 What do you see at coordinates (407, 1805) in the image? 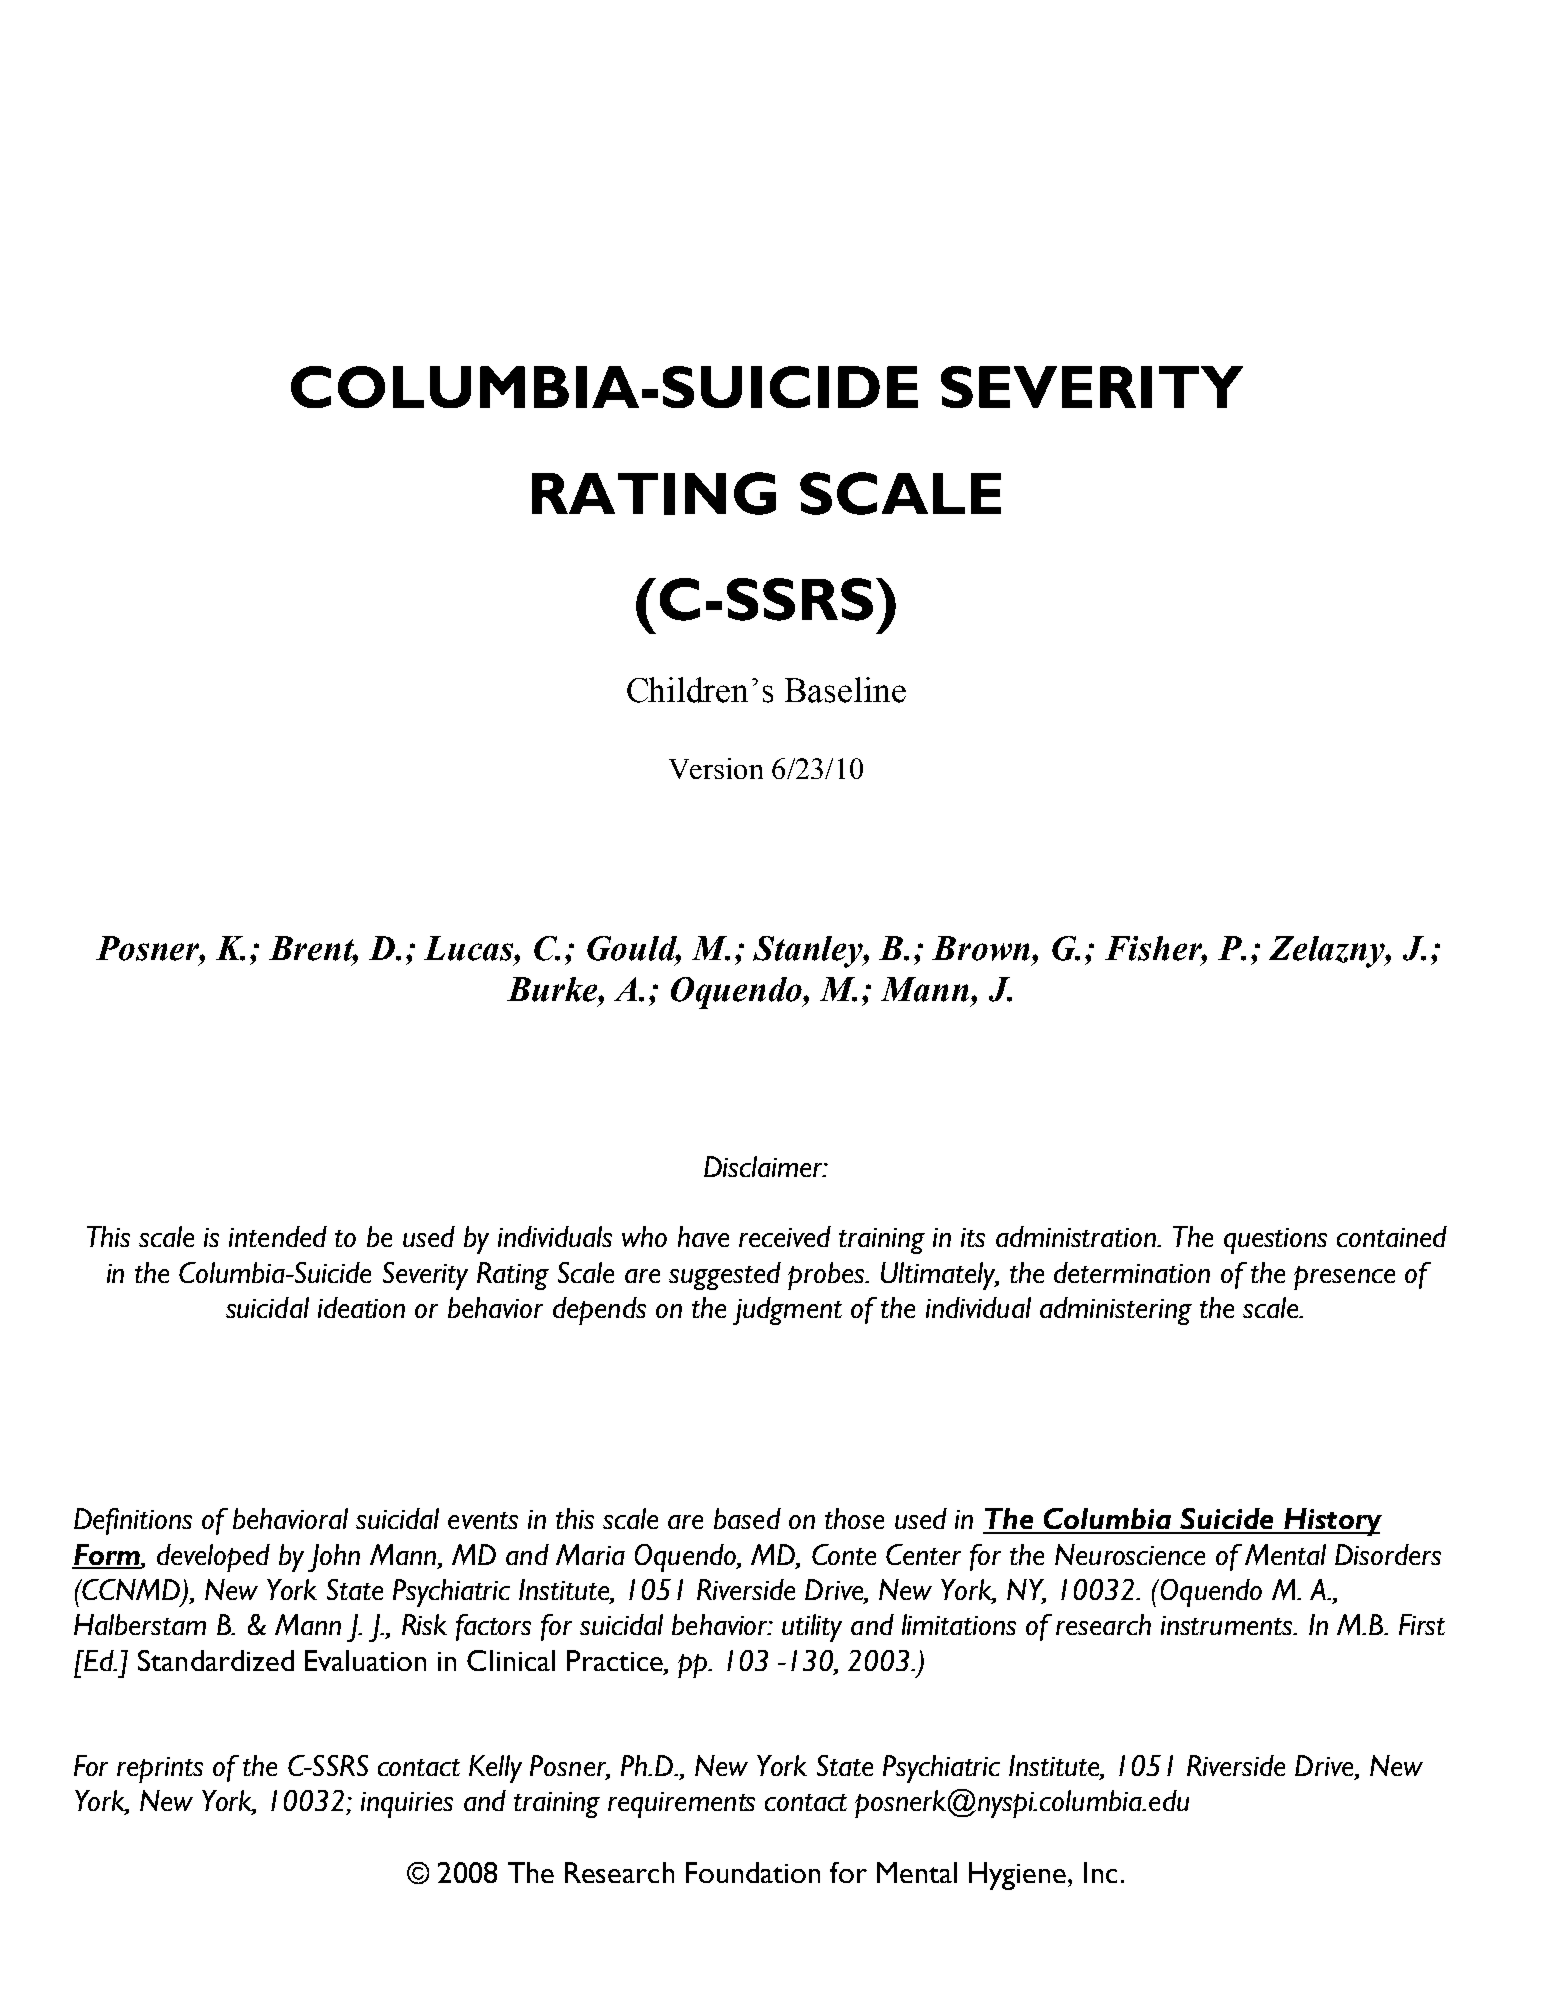
I see `inquiries` at bounding box center [407, 1805].
